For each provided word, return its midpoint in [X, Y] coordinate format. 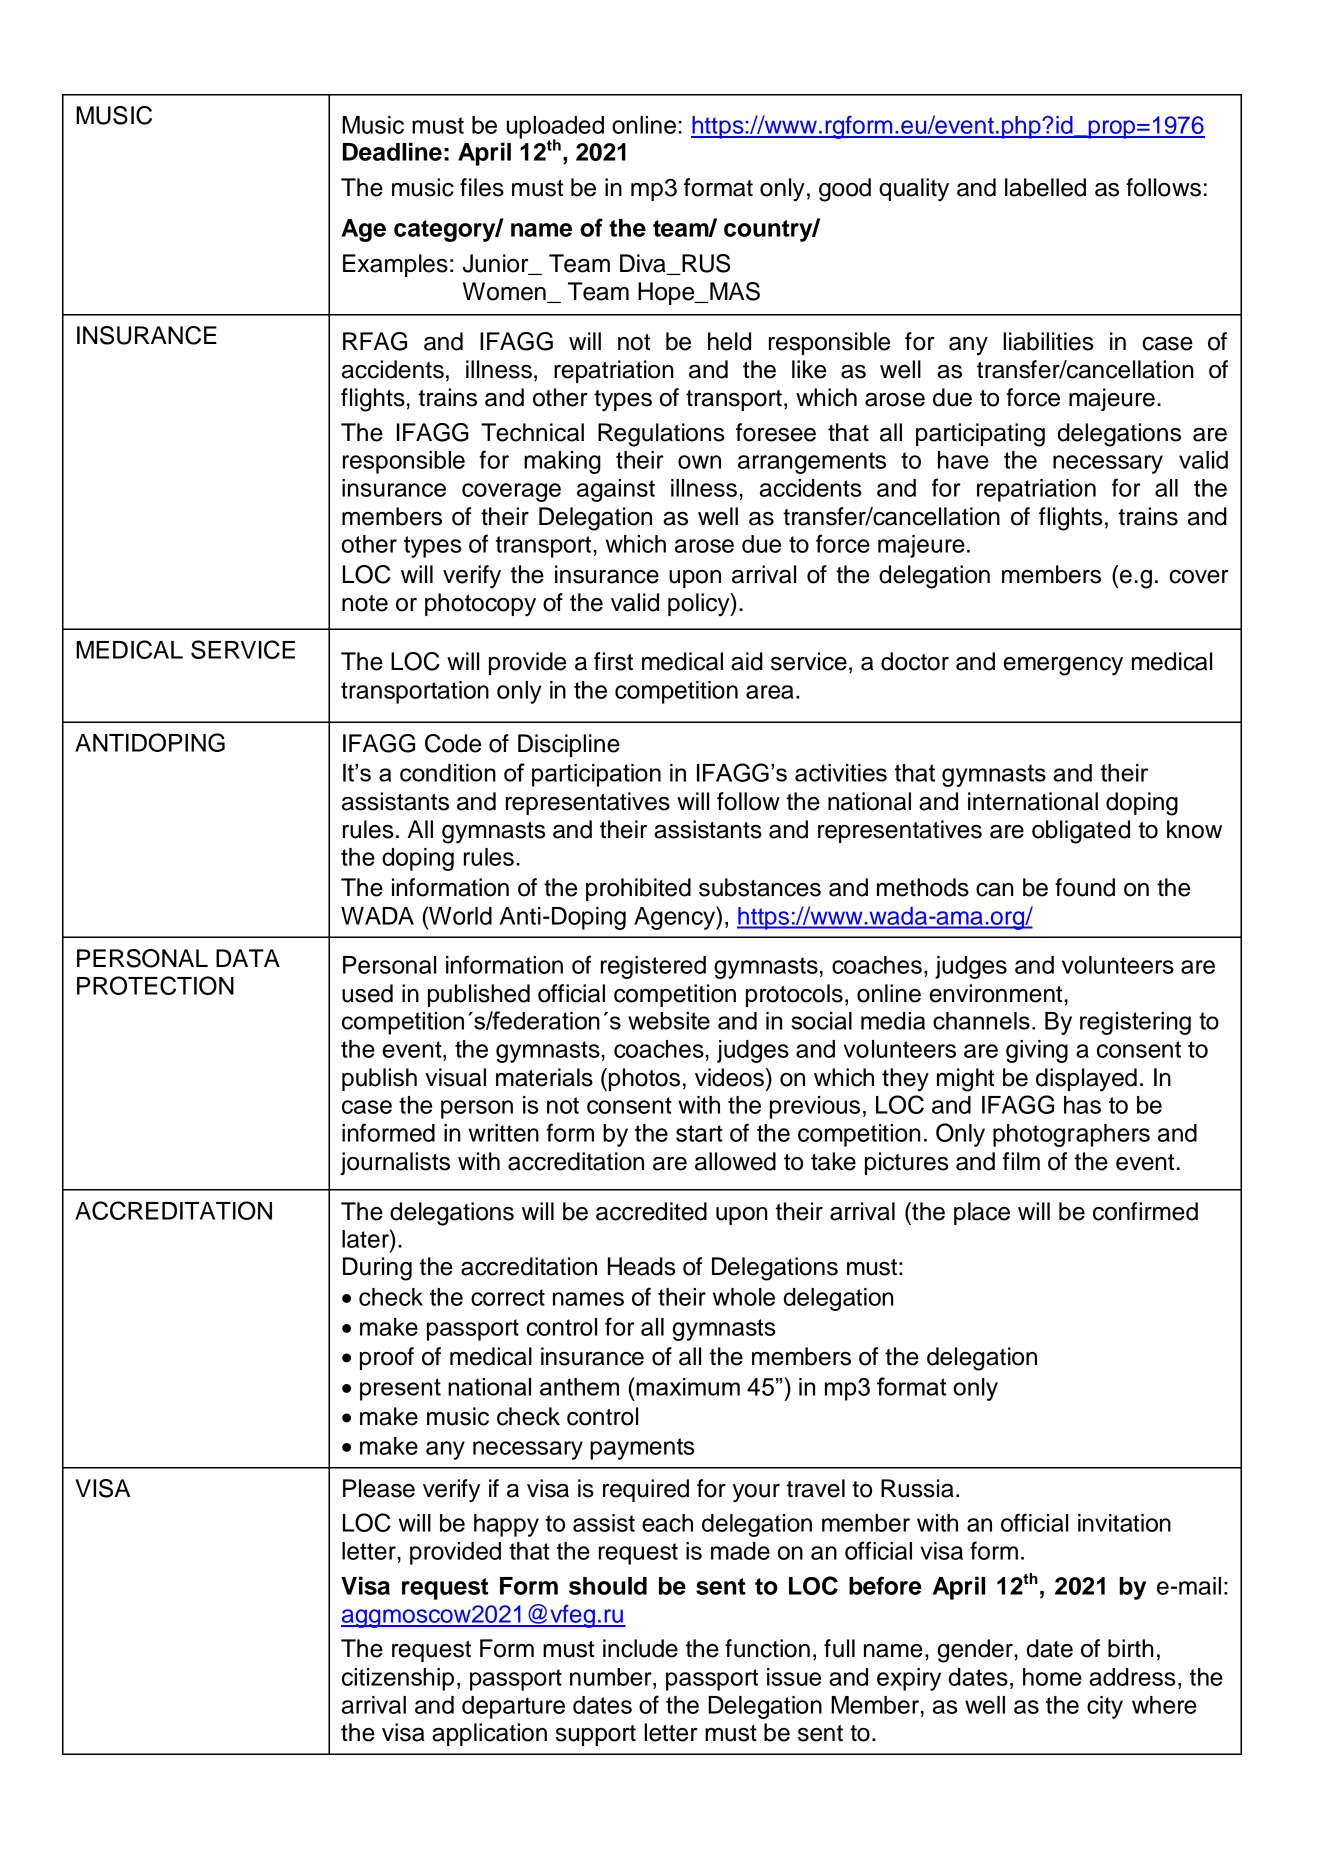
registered [653, 967]
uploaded [555, 128]
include [640, 1648]
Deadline [392, 151]
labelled [1045, 187]
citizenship [398, 1679]
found [1085, 887]
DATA [248, 958]
